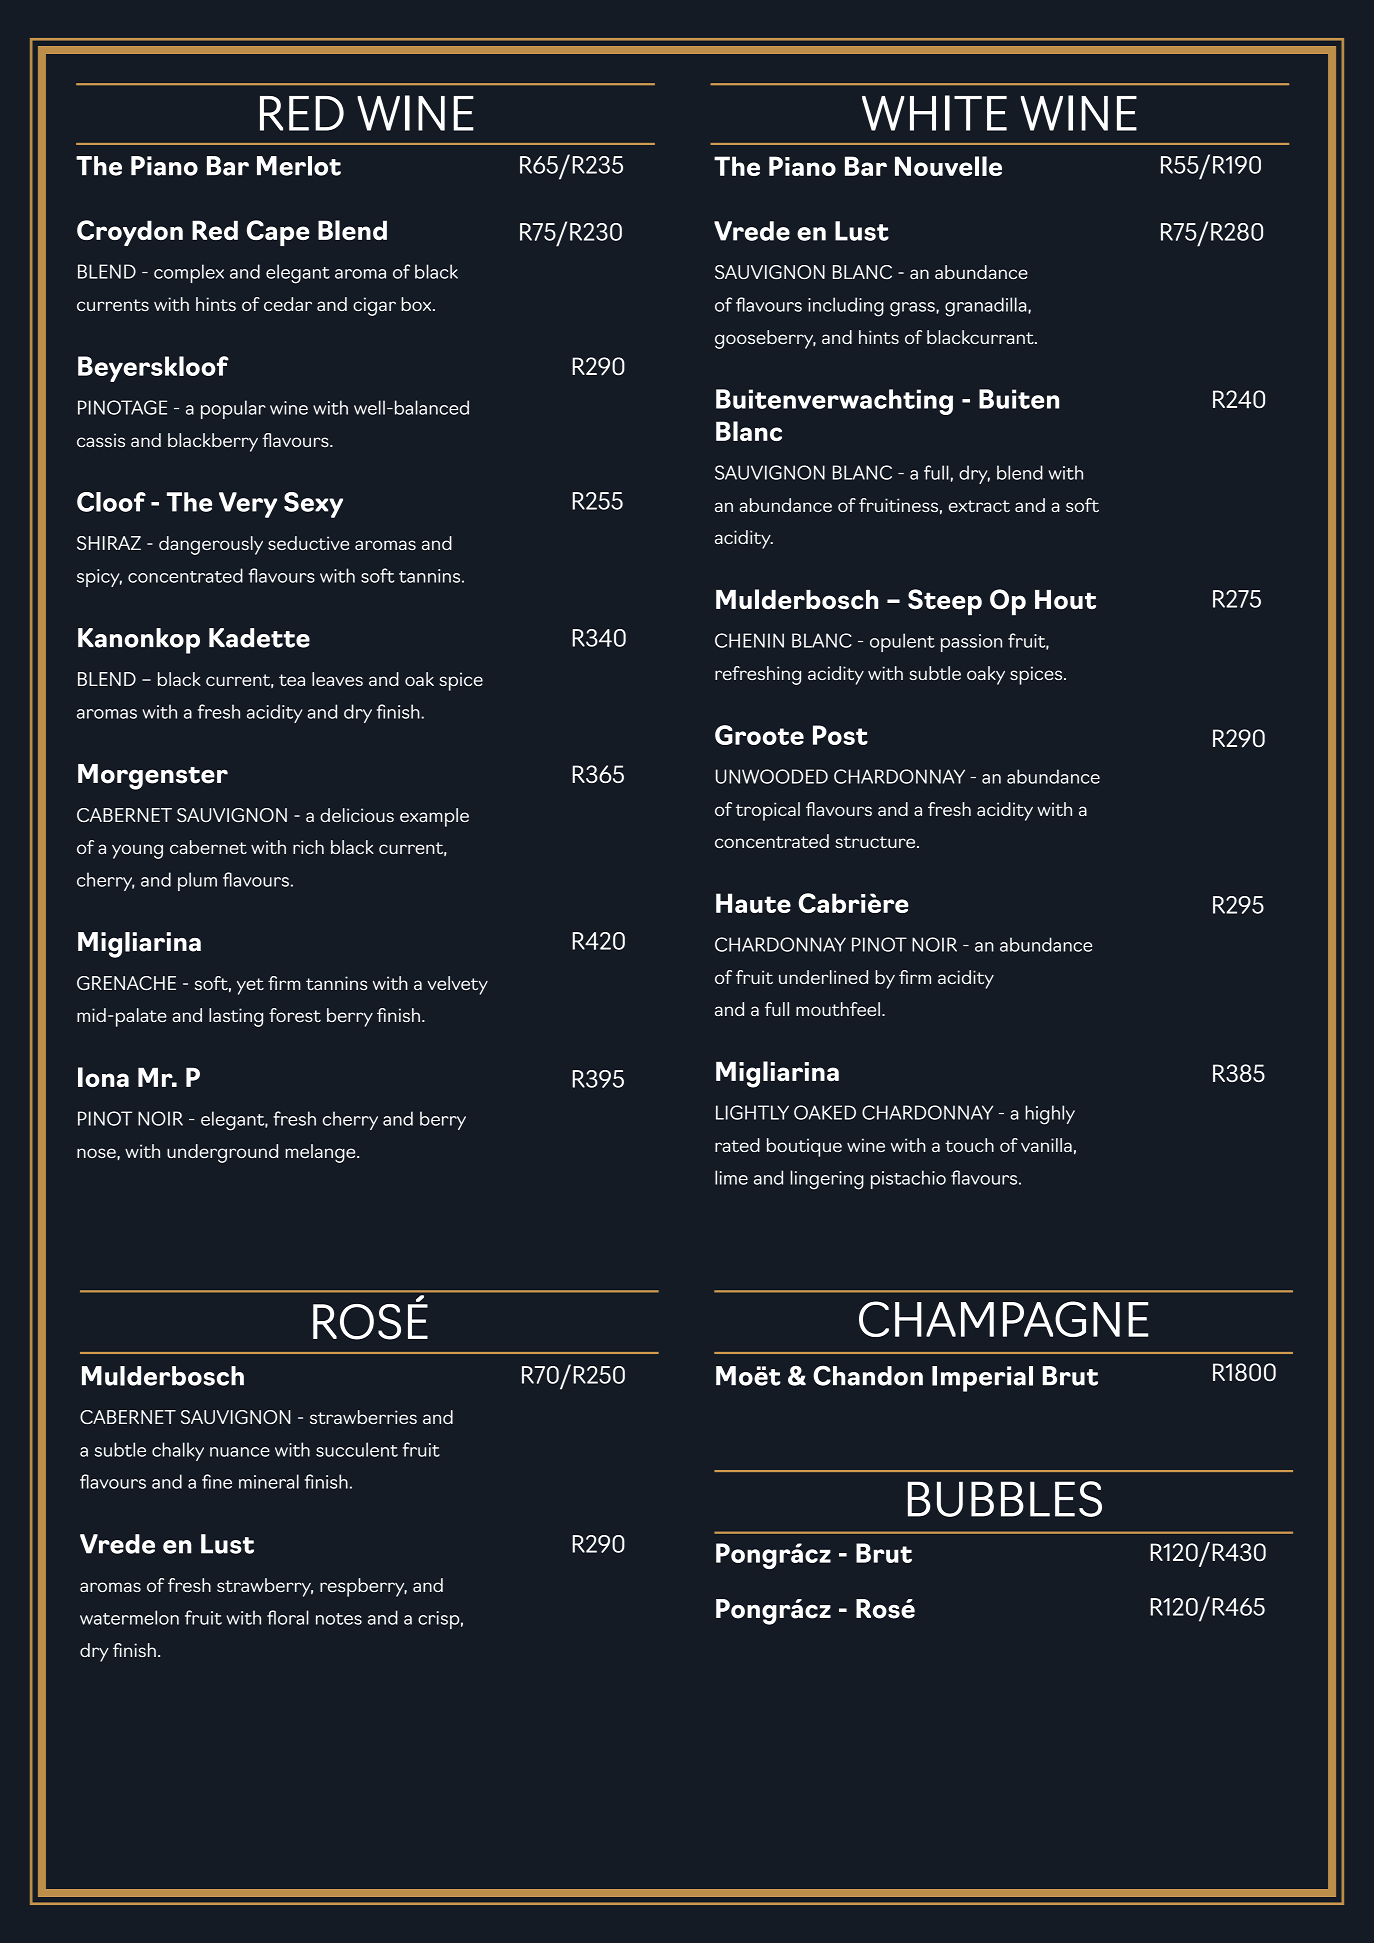 Image resolution: width=1374 pixels, height=1943 pixels. What do you see at coordinates (288, 1617) in the image?
I see `floral` at bounding box center [288, 1617].
